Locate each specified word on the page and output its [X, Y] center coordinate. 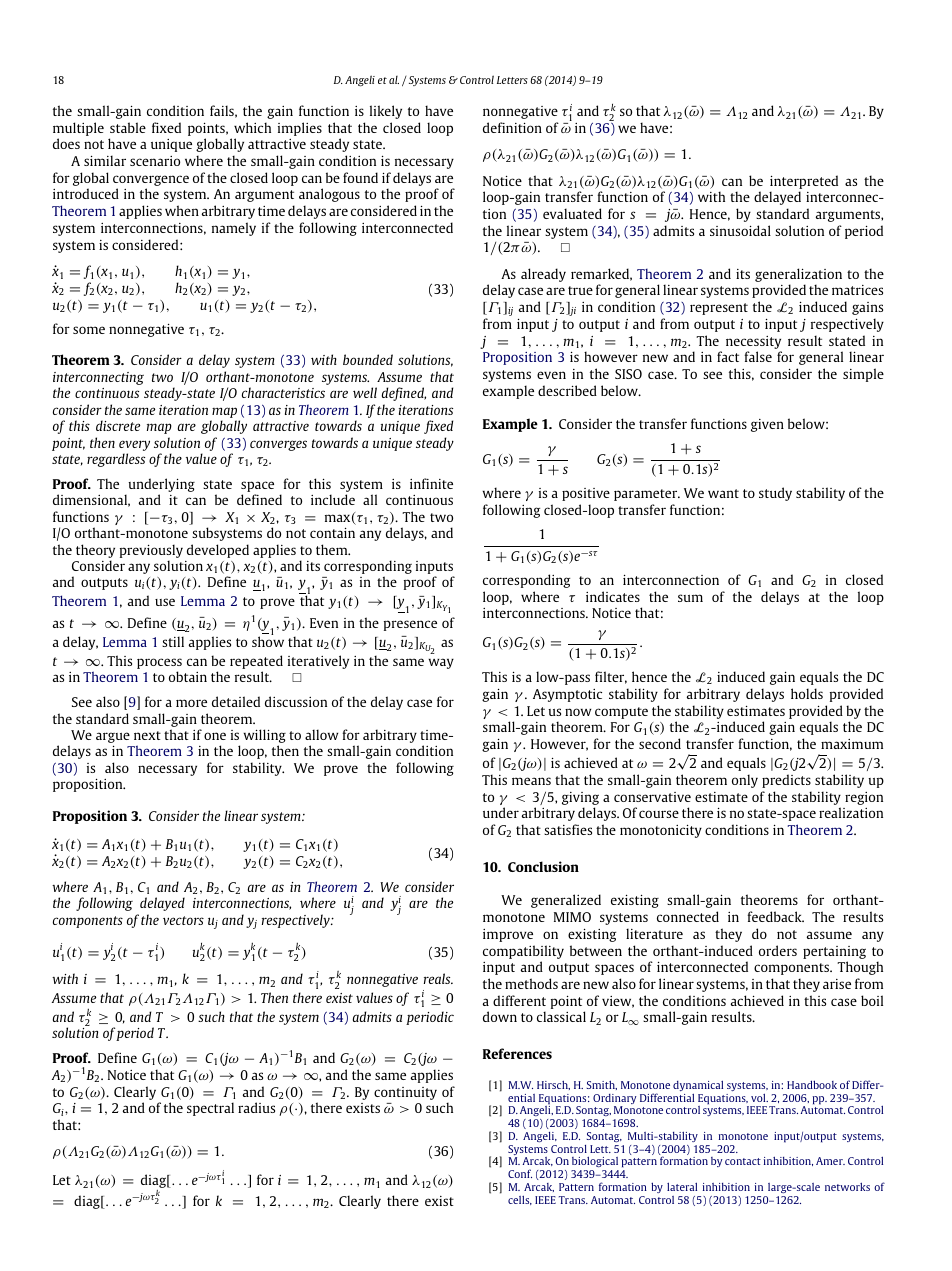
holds [807, 693]
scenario [155, 161]
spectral [210, 1109]
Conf [520, 1173]
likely [386, 112]
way [441, 663]
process [159, 663]
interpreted [804, 182]
